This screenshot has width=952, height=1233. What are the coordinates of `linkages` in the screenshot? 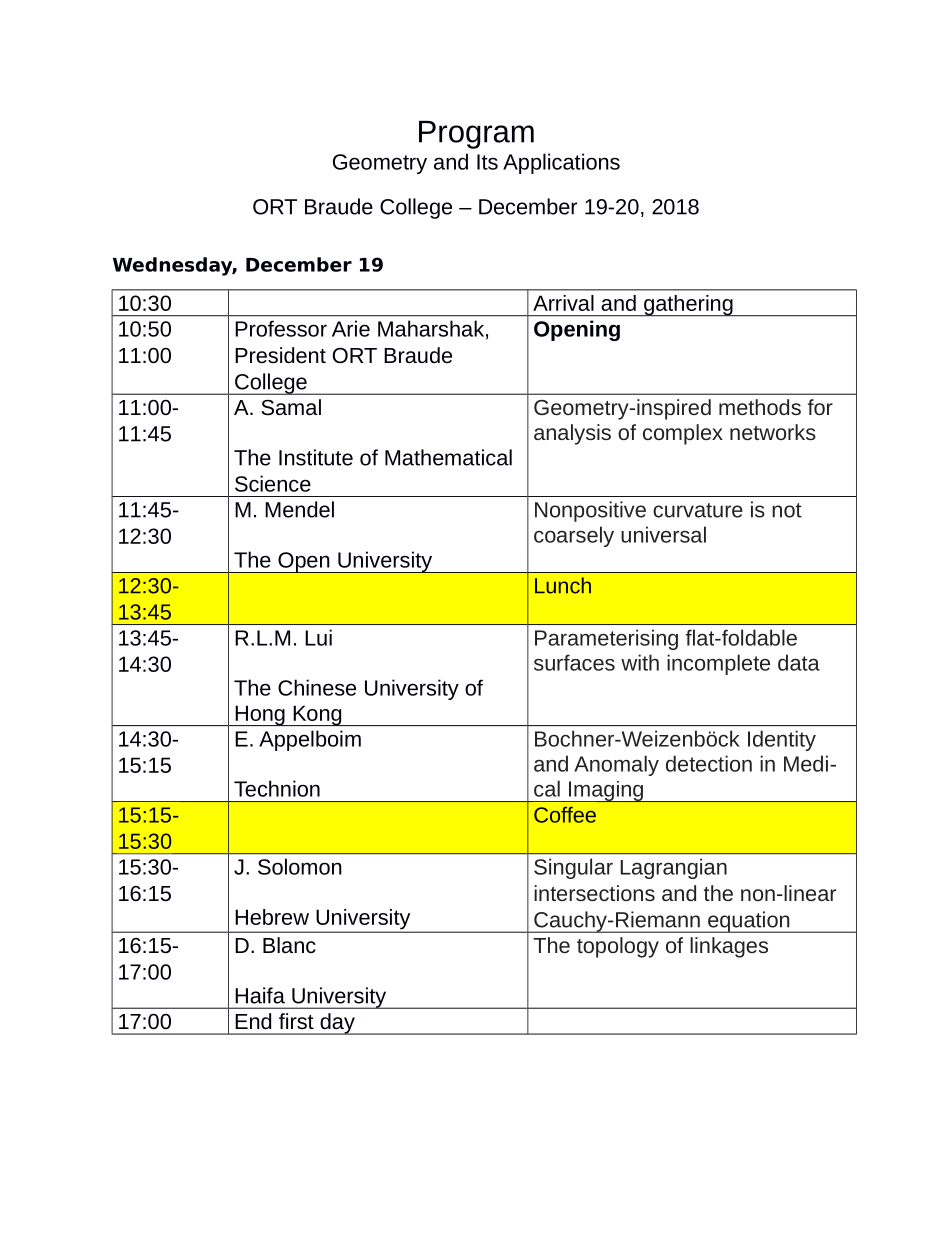 It's located at (729, 947).
